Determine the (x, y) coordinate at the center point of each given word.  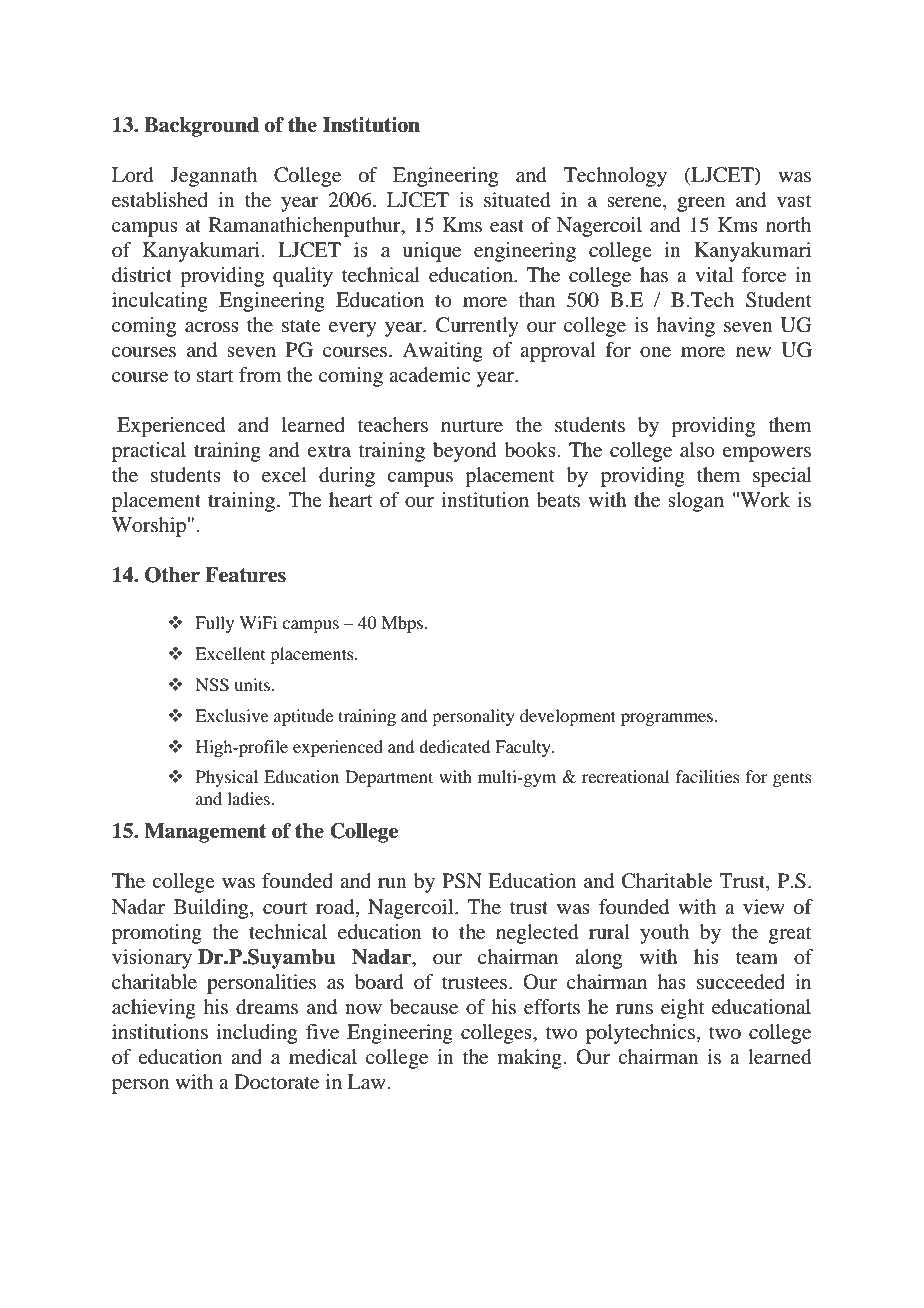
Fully (214, 624)
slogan (696, 502)
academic (430, 375)
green (701, 204)
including (256, 1034)
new (753, 352)
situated (517, 200)
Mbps (402, 624)
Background (201, 127)
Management (205, 833)
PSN (462, 881)
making (529, 1059)
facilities (708, 776)
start (215, 376)
